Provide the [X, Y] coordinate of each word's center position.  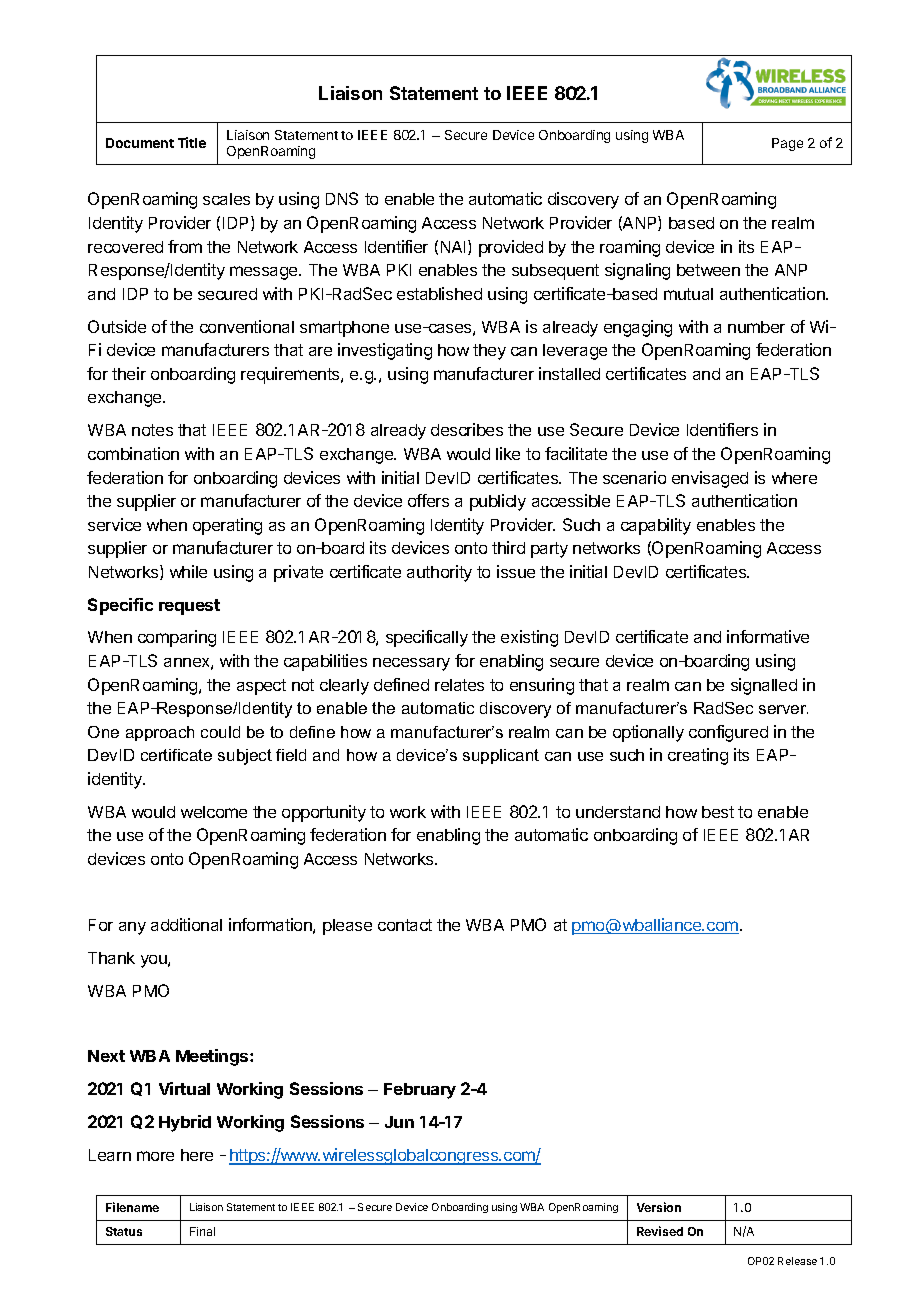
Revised [660, 1231]
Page [787, 144]
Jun [399, 1122]
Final [202, 1231]
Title [192, 142]
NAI [453, 247]
